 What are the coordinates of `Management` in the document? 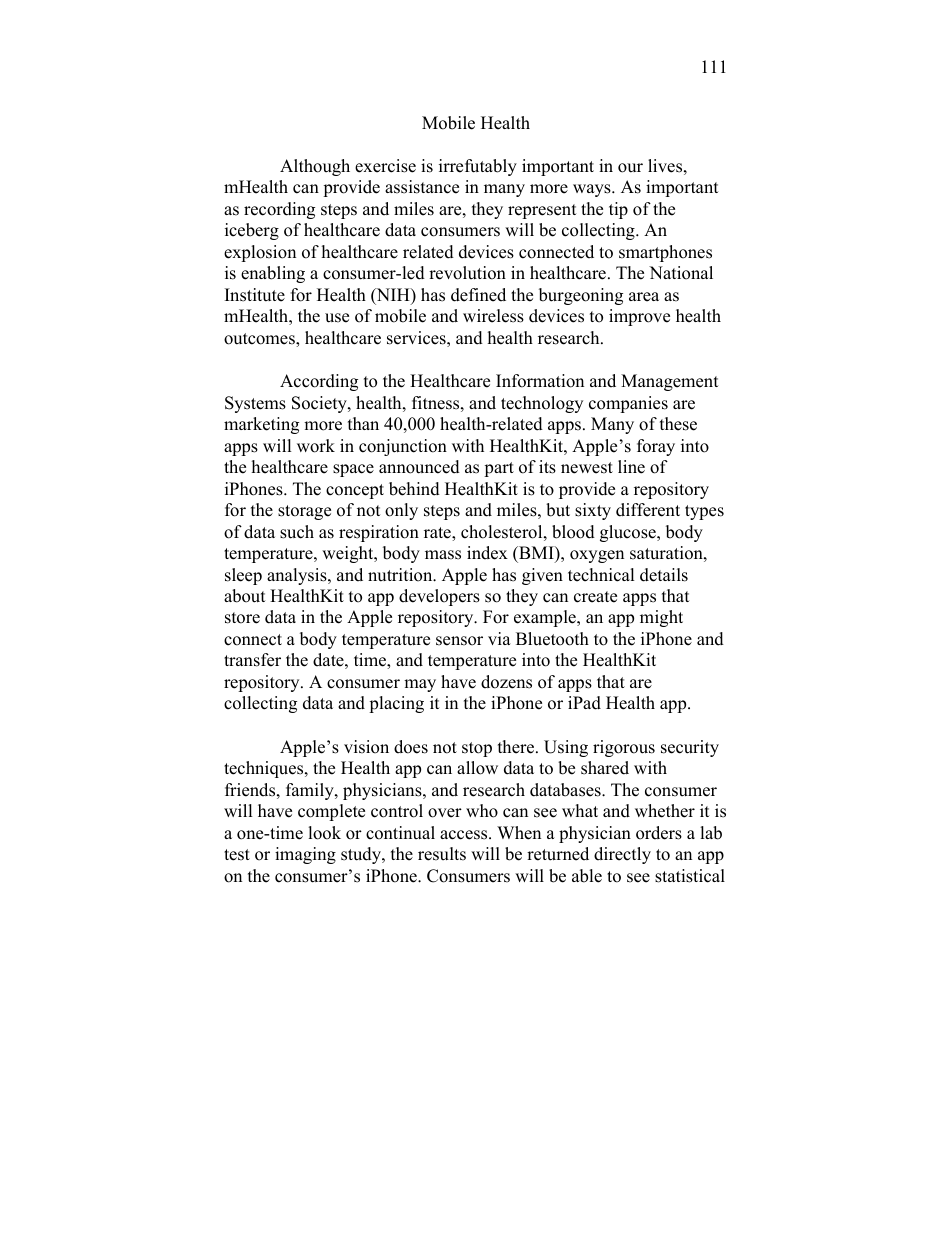 It's located at (670, 382).
